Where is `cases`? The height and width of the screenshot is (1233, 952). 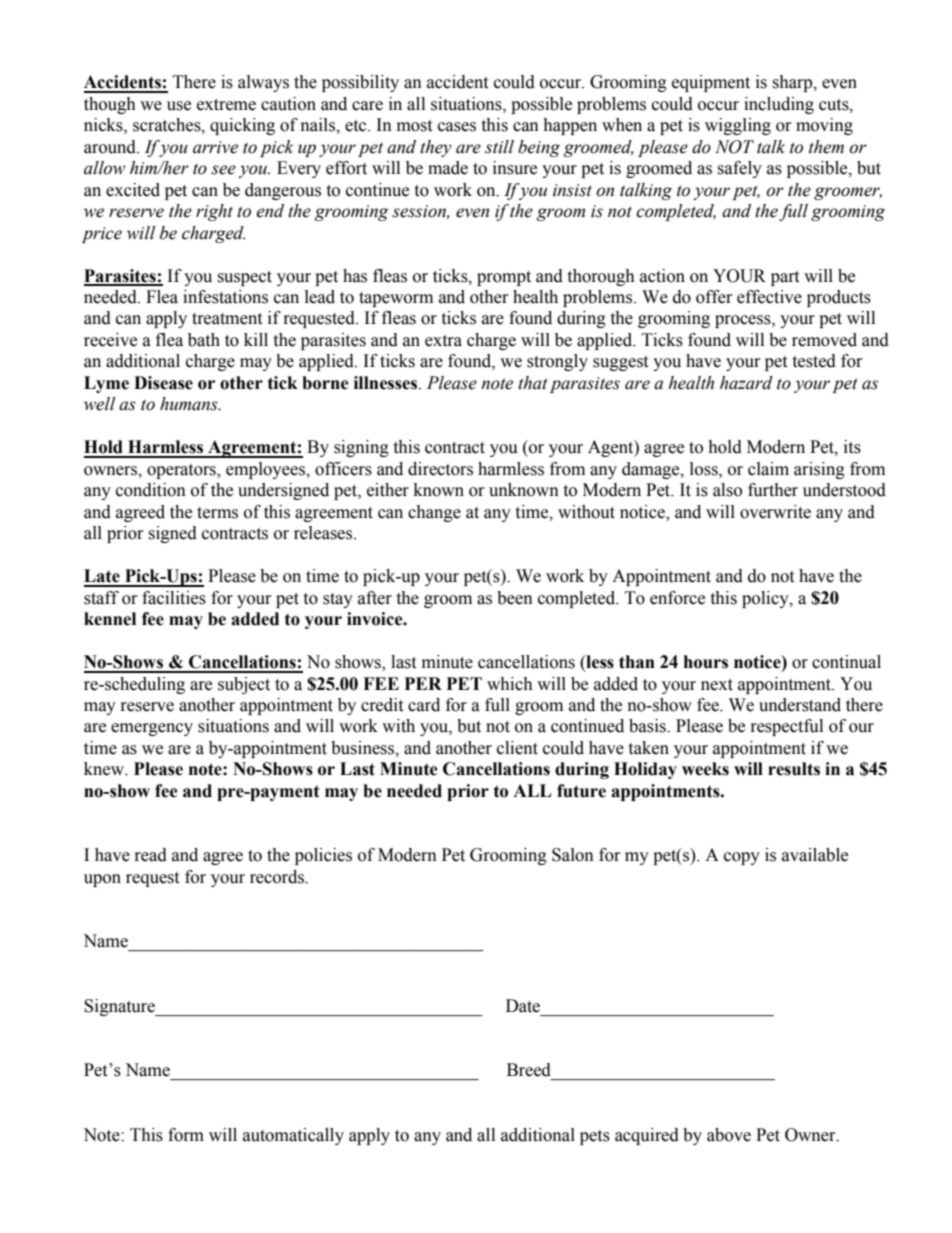 cases is located at coordinates (457, 127).
